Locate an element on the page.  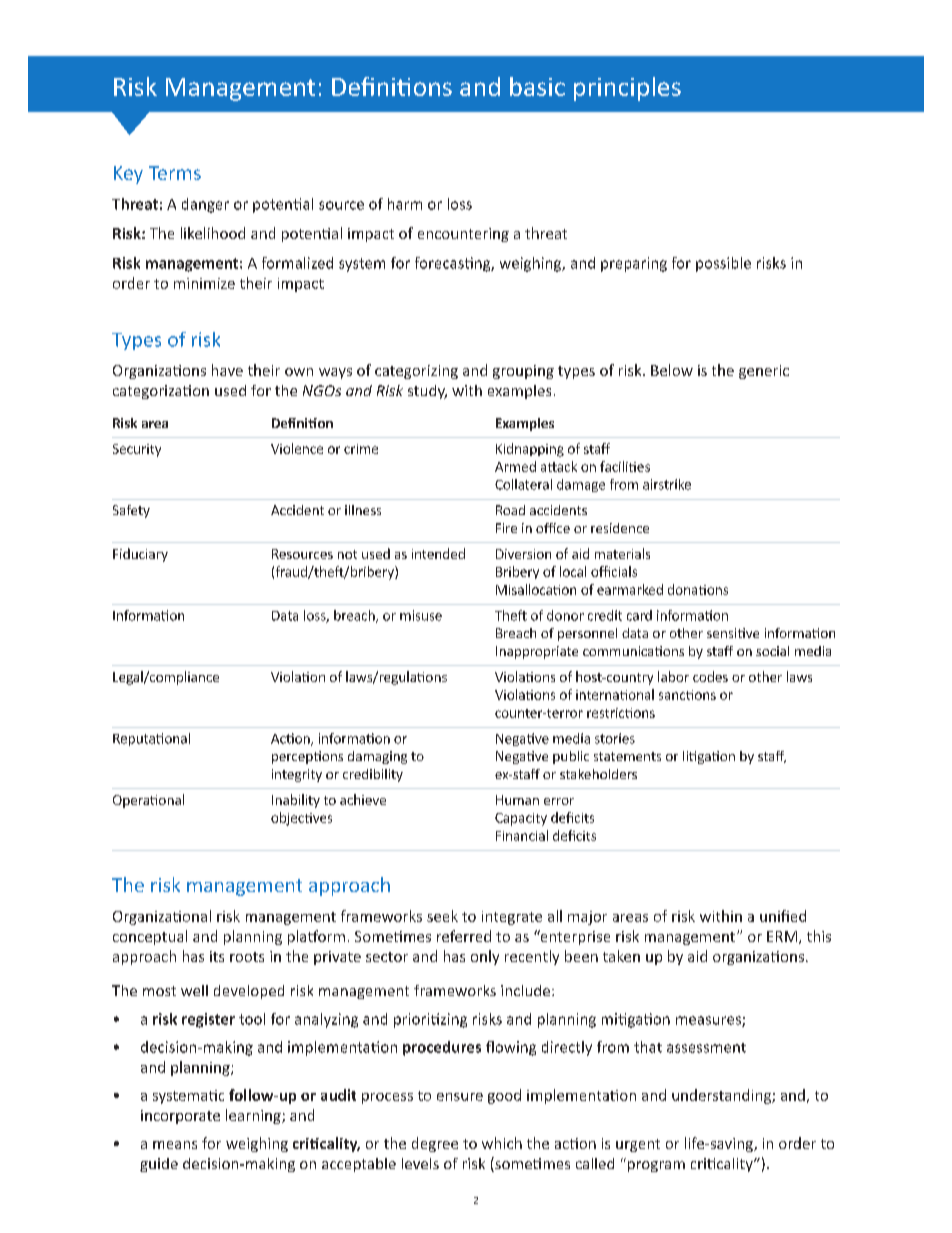
incorporate is located at coordinates (180, 1117).
